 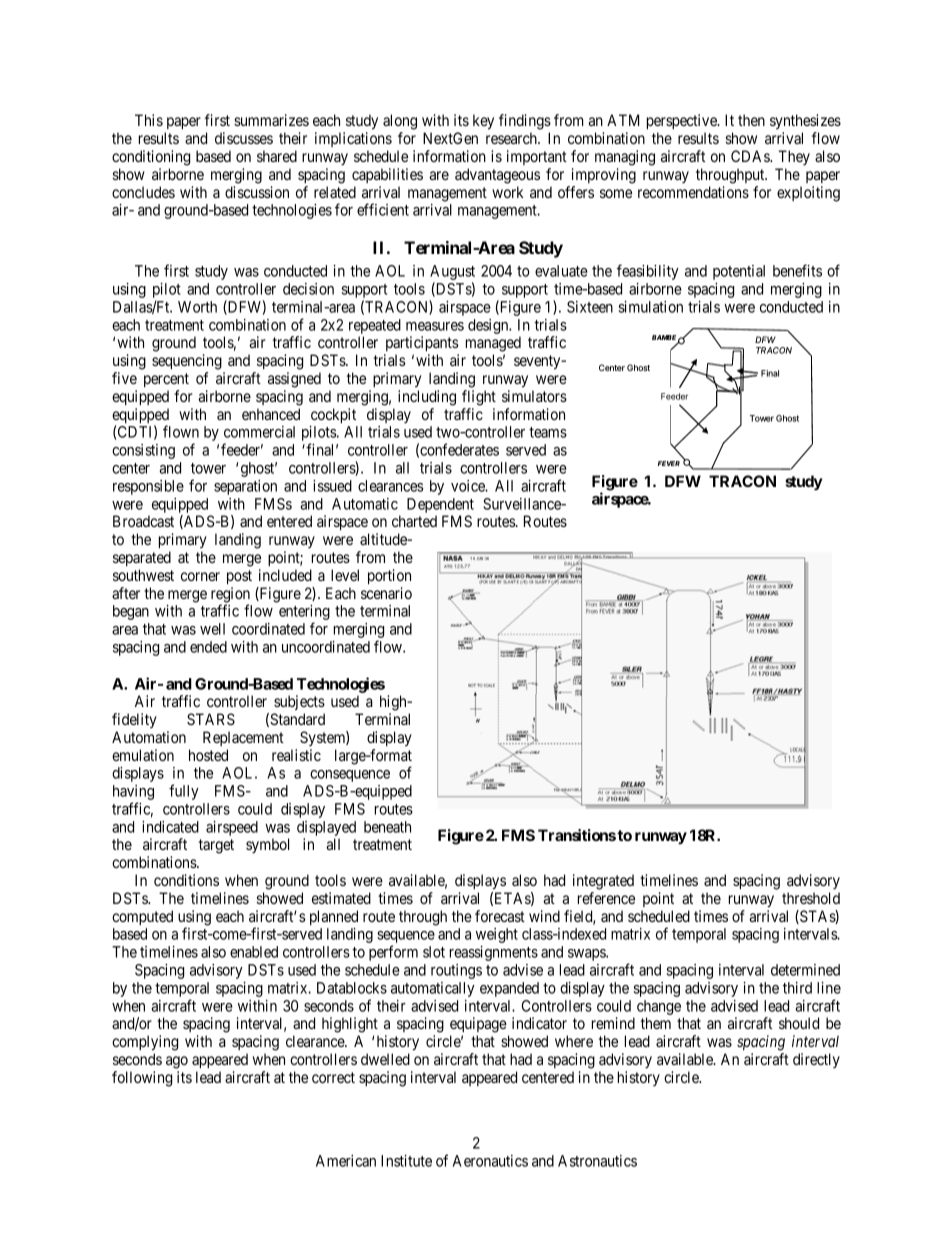 What do you see at coordinates (208, 647) in the screenshot?
I see `ended` at bounding box center [208, 647].
